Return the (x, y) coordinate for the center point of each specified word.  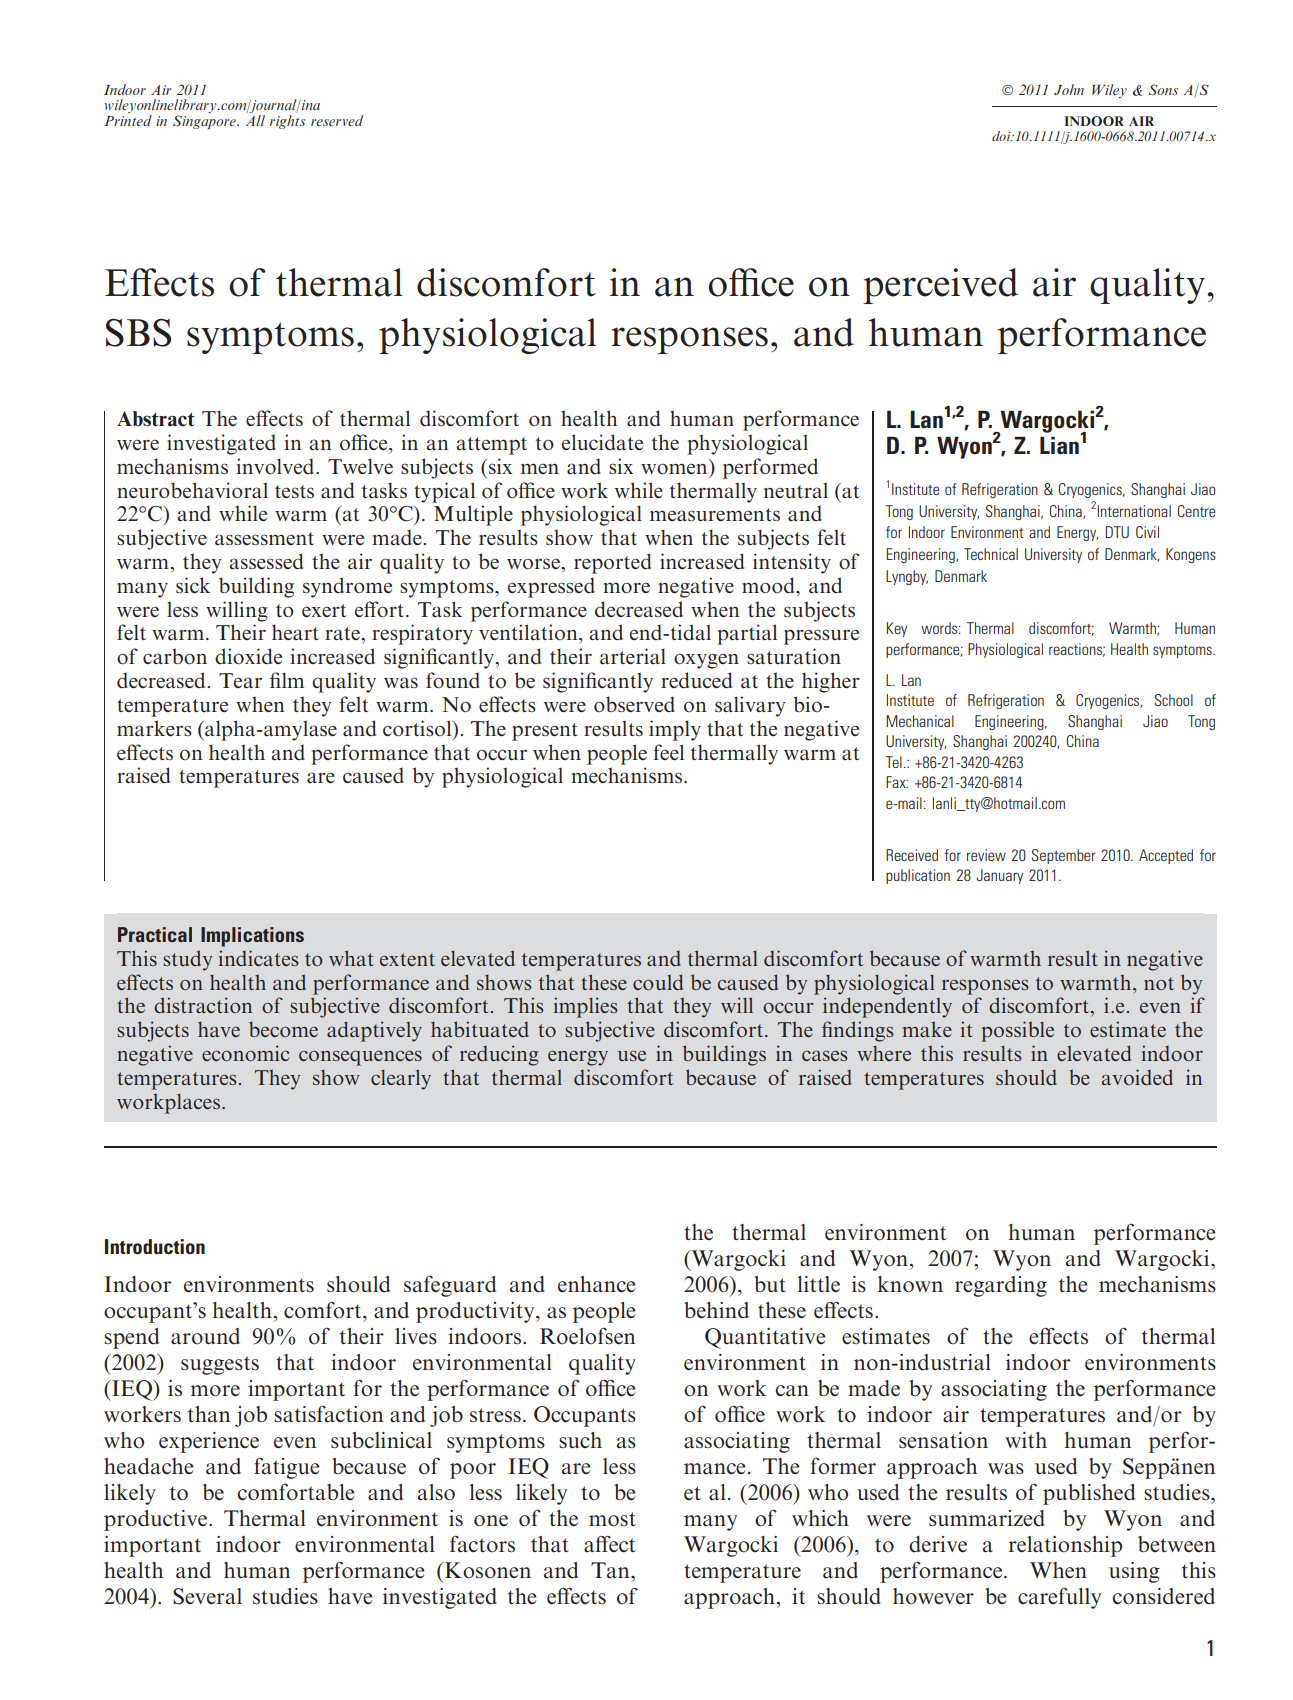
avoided (1137, 1077)
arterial (633, 656)
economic (245, 1053)
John (1069, 89)
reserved (337, 120)
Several (207, 1596)
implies (585, 1007)
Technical (991, 554)
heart (295, 632)
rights (288, 120)
